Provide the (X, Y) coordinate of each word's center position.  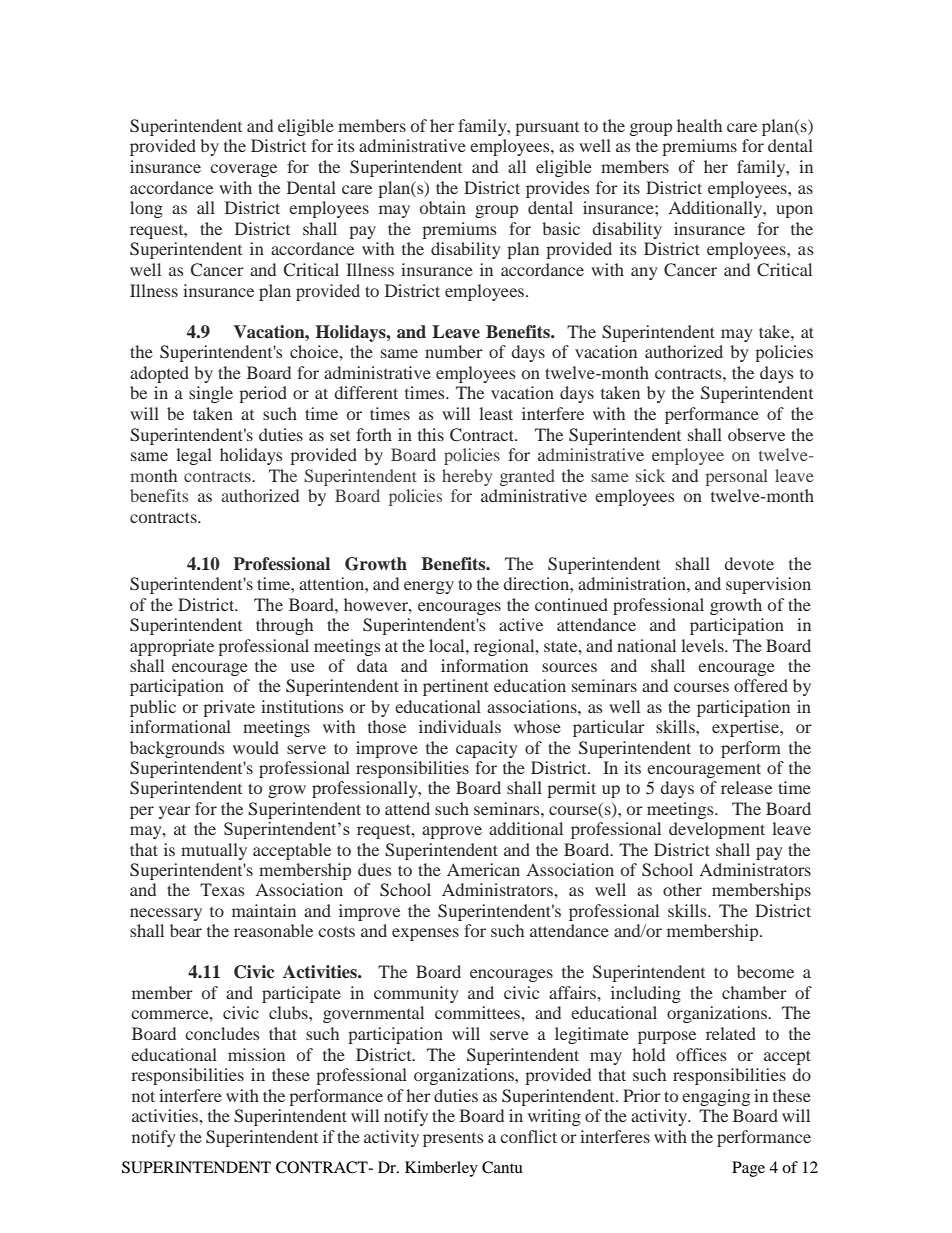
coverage (243, 170)
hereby (467, 477)
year (175, 812)
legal (194, 456)
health (699, 125)
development (717, 830)
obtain (443, 207)
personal (737, 477)
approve (452, 832)
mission (256, 1054)
